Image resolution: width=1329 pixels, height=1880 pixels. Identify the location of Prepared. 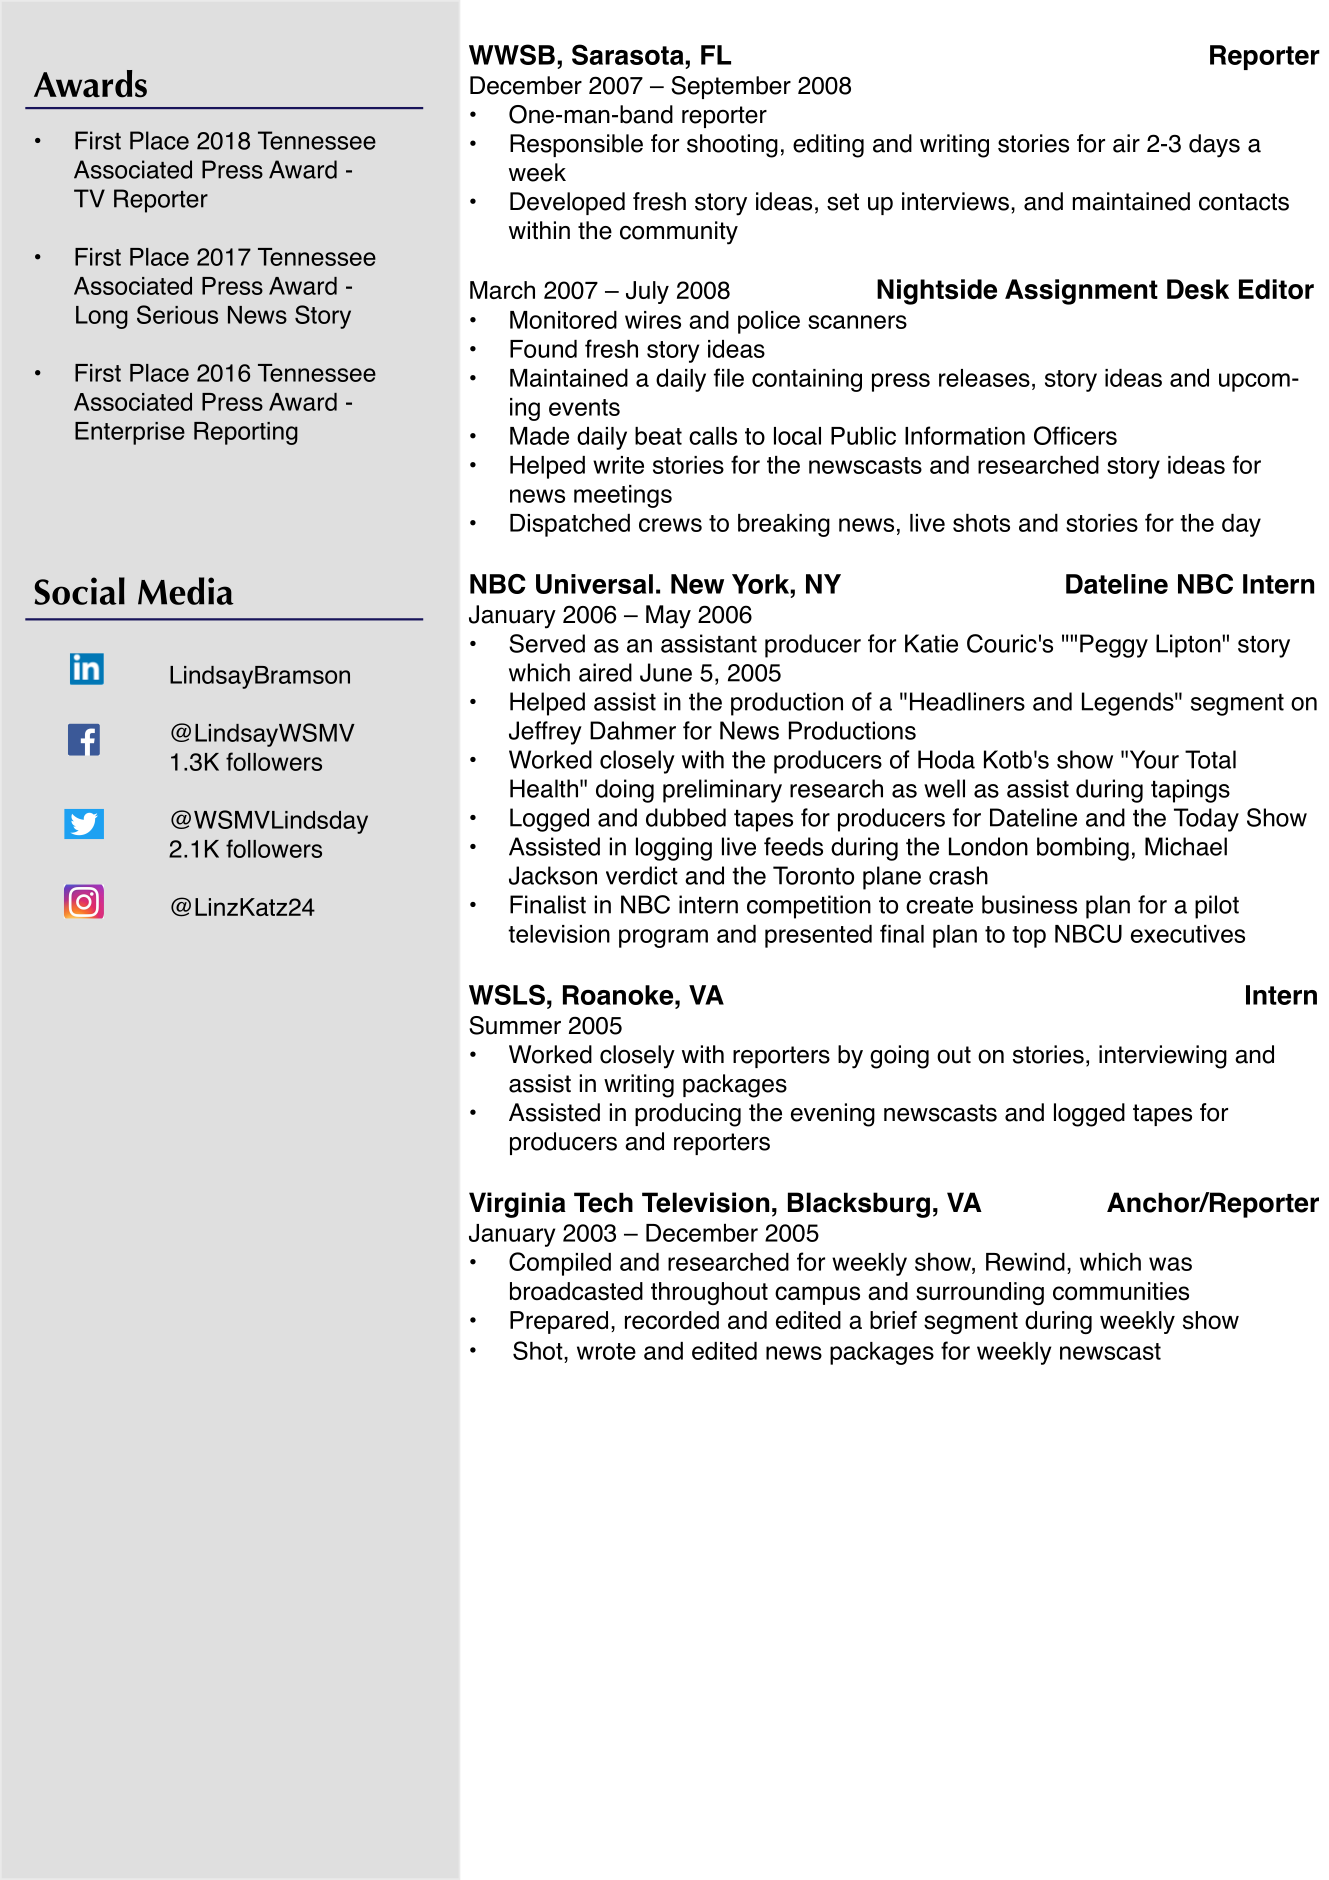
(559, 1322).
